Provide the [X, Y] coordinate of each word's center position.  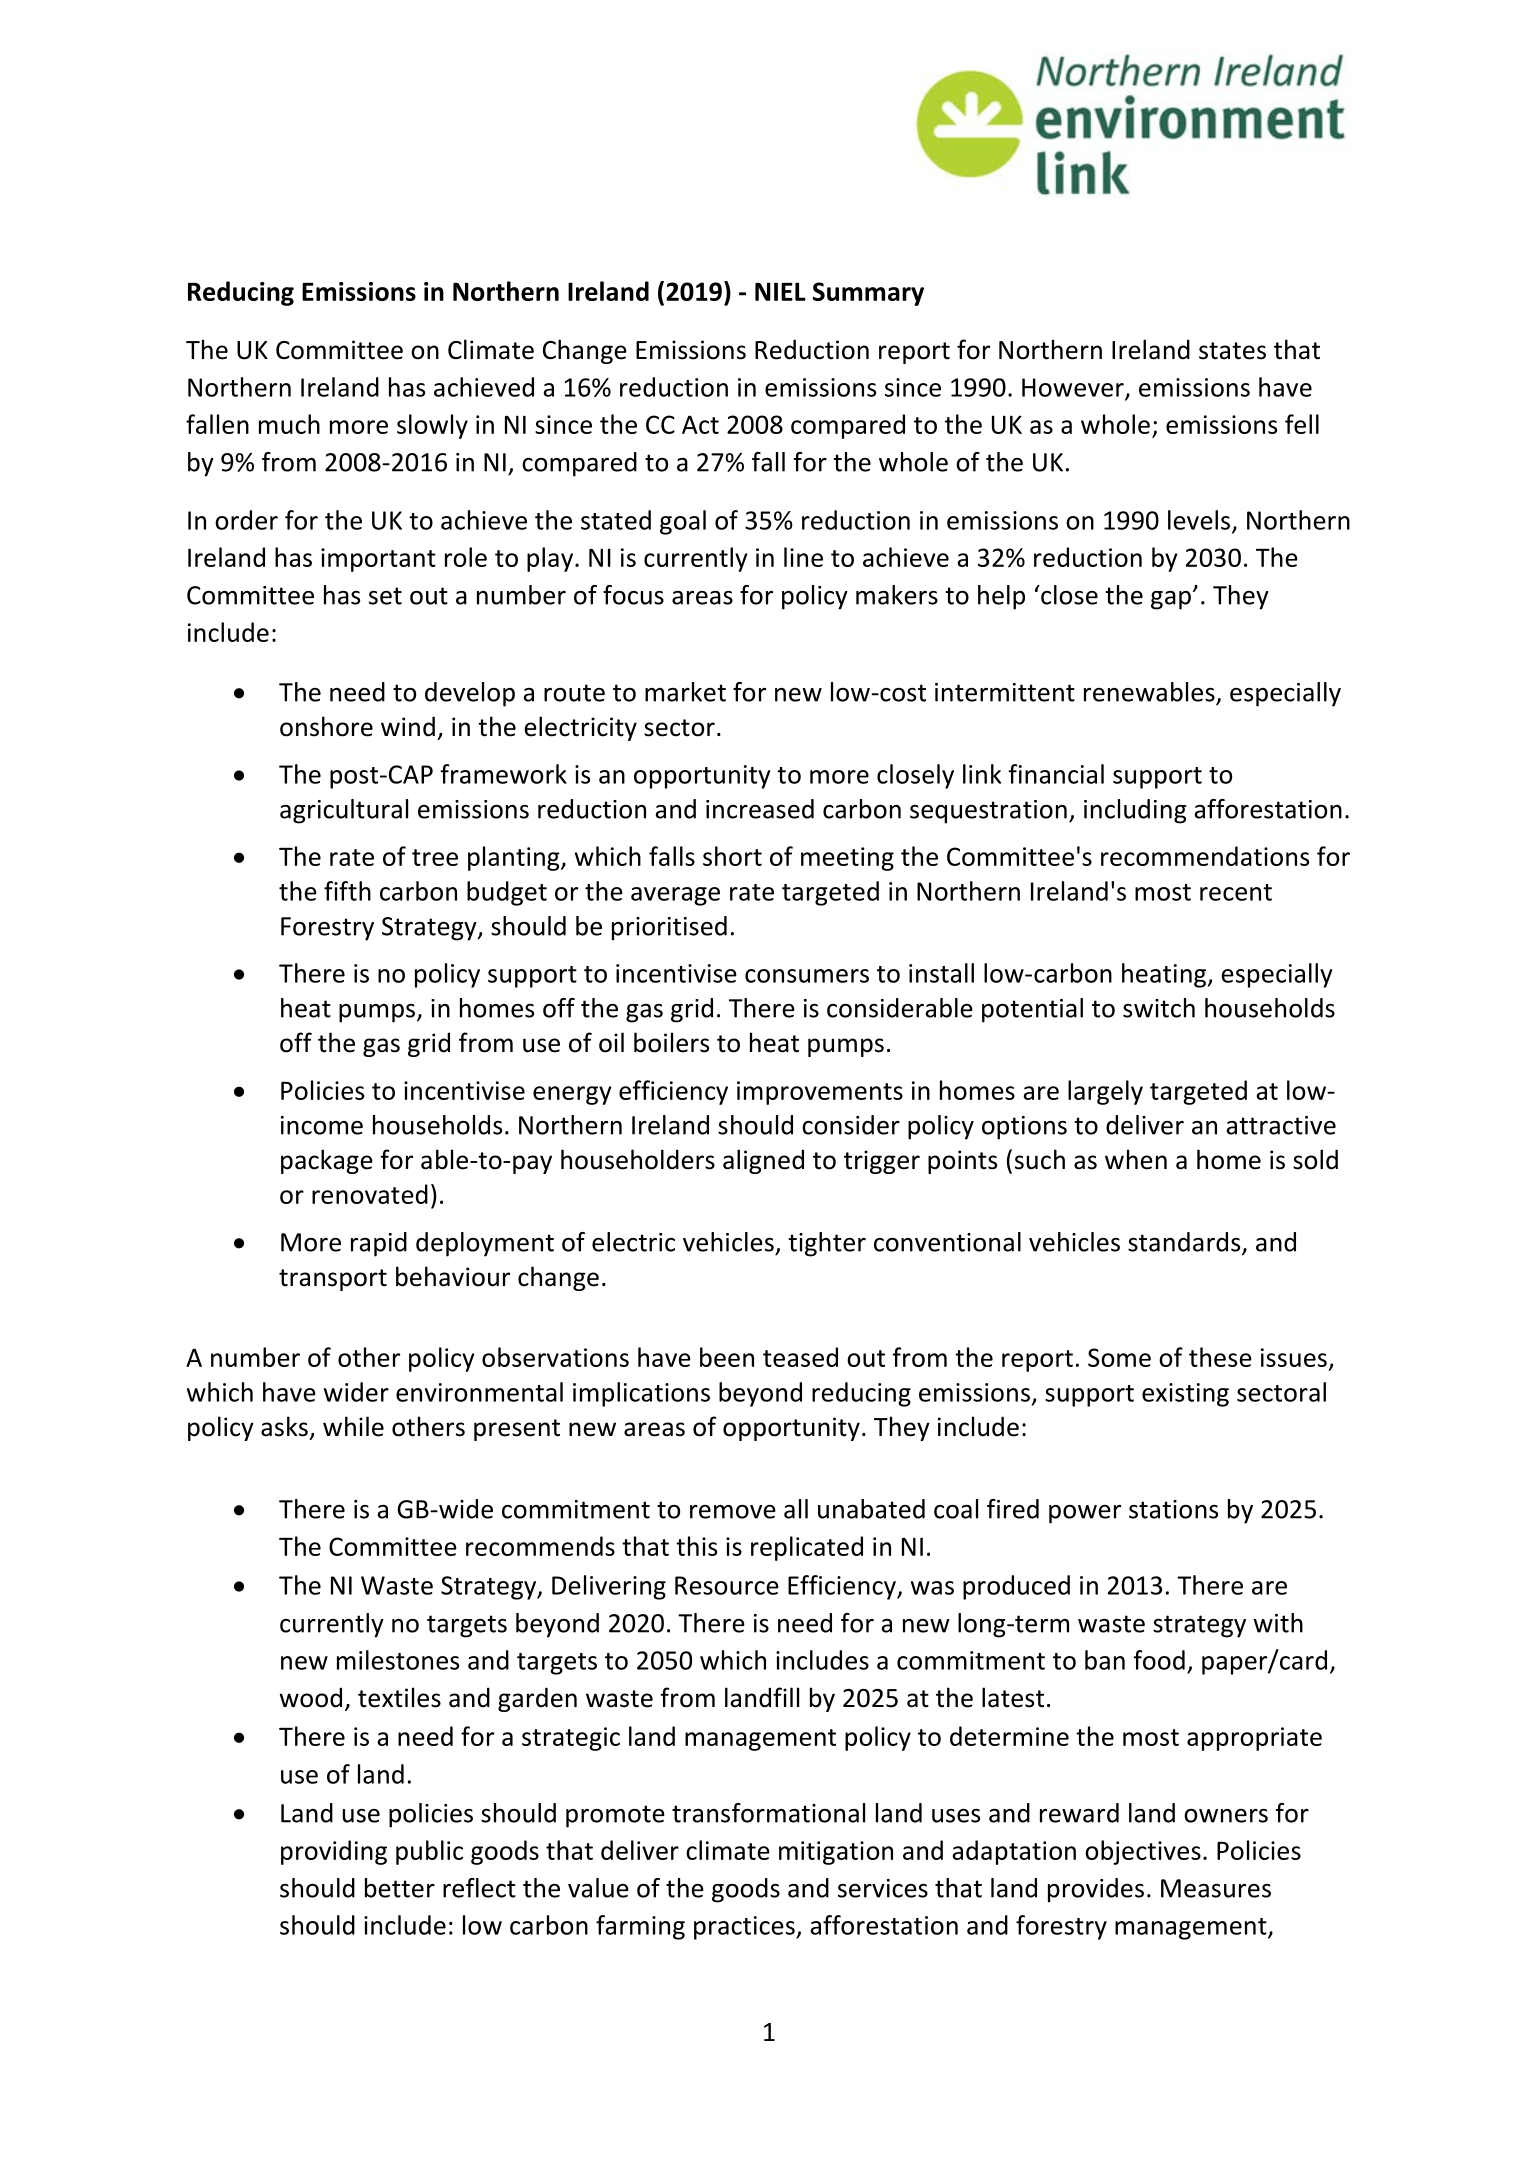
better [400, 1888]
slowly [432, 426]
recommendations [1205, 856]
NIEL [780, 291]
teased [800, 1357]
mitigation [836, 1853]
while [353, 1426]
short [732, 856]
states [1232, 351]
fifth [347, 891]
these [1220, 1357]
